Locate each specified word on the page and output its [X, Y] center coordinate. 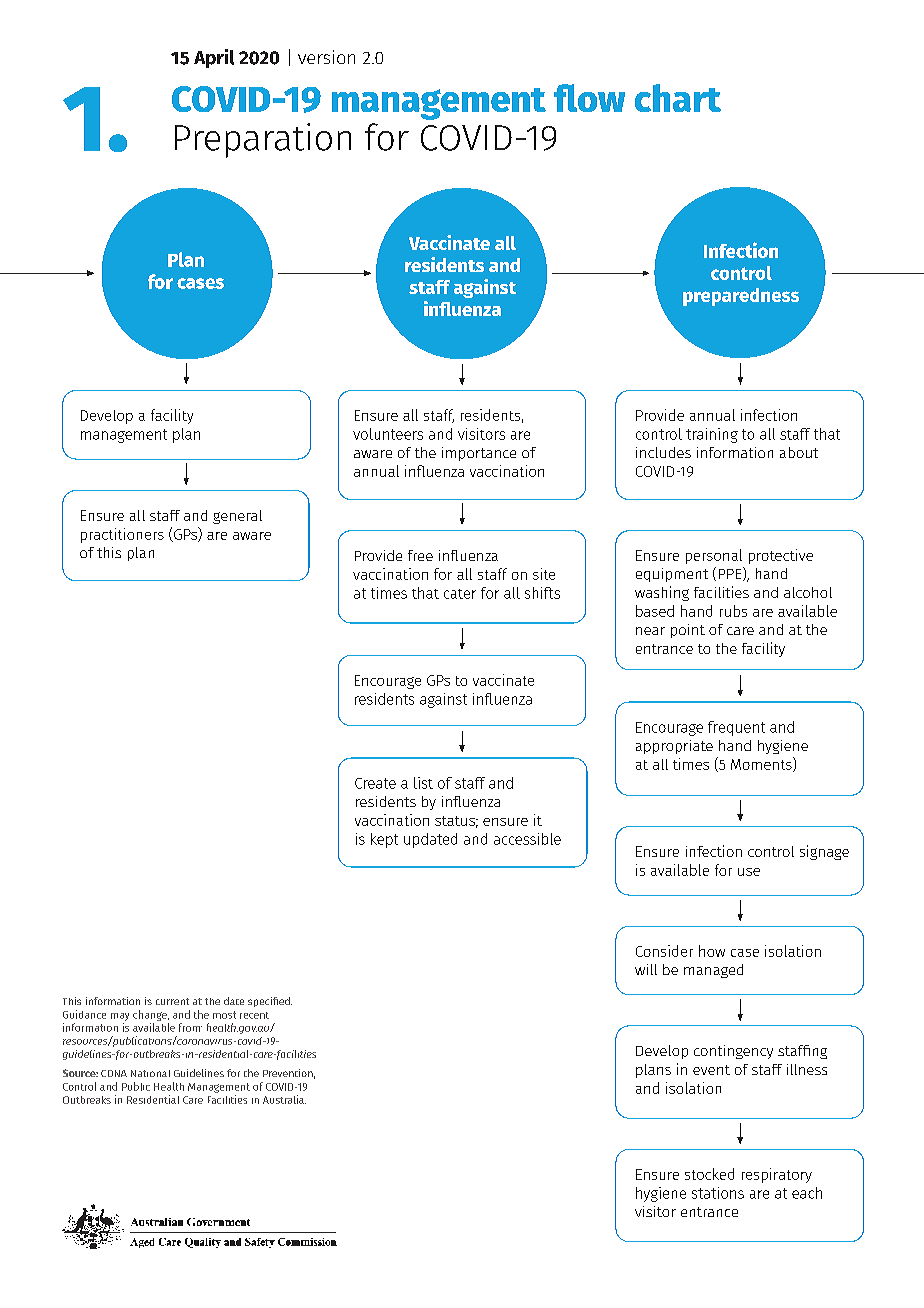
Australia [284, 1099]
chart [678, 98]
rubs [733, 611]
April [214, 58]
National [150, 1073]
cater [460, 594]
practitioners [122, 535]
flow [589, 98]
